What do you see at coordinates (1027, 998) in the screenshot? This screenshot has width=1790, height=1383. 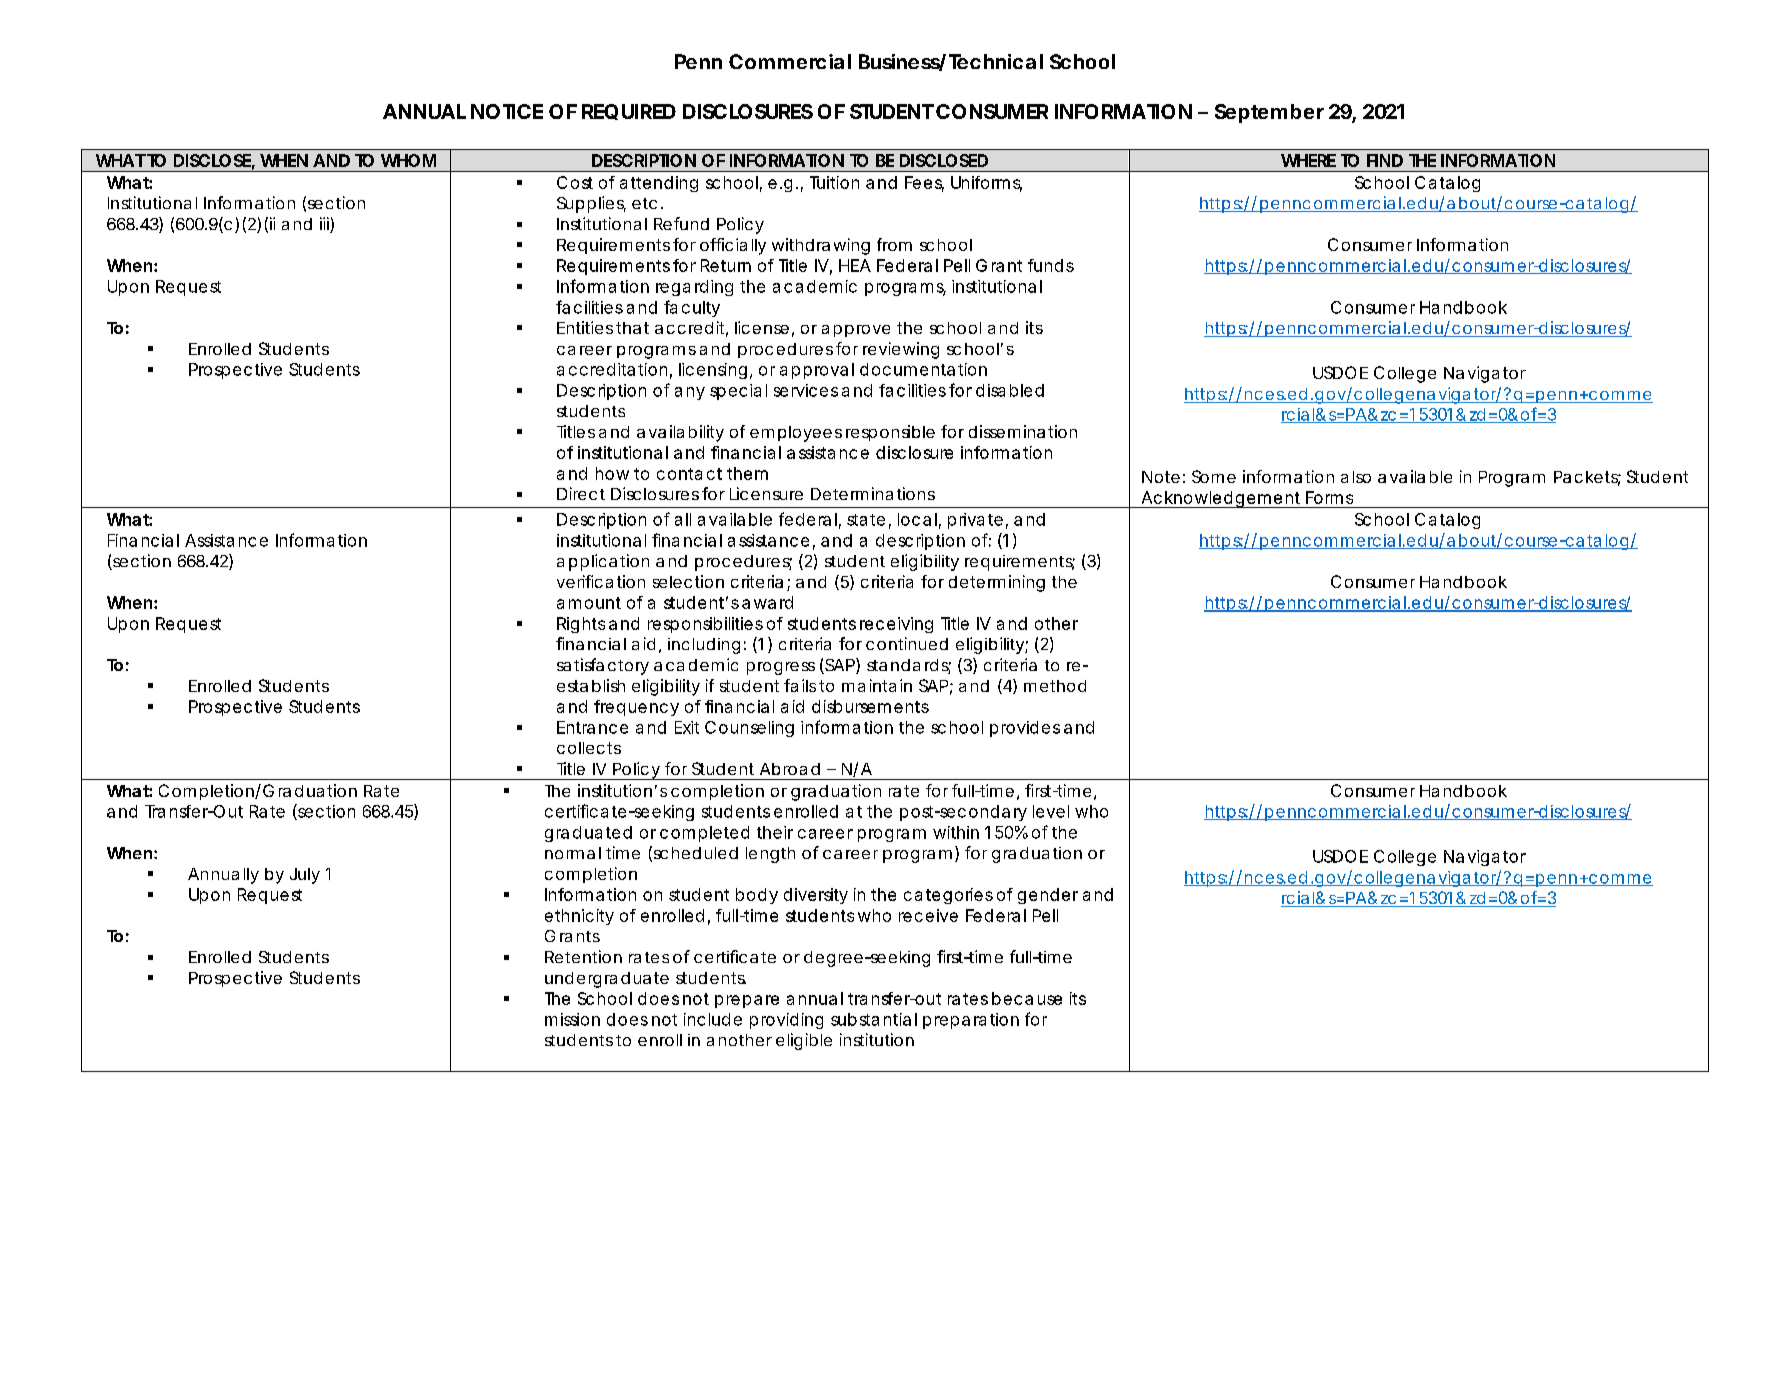 I see `because` at bounding box center [1027, 998].
